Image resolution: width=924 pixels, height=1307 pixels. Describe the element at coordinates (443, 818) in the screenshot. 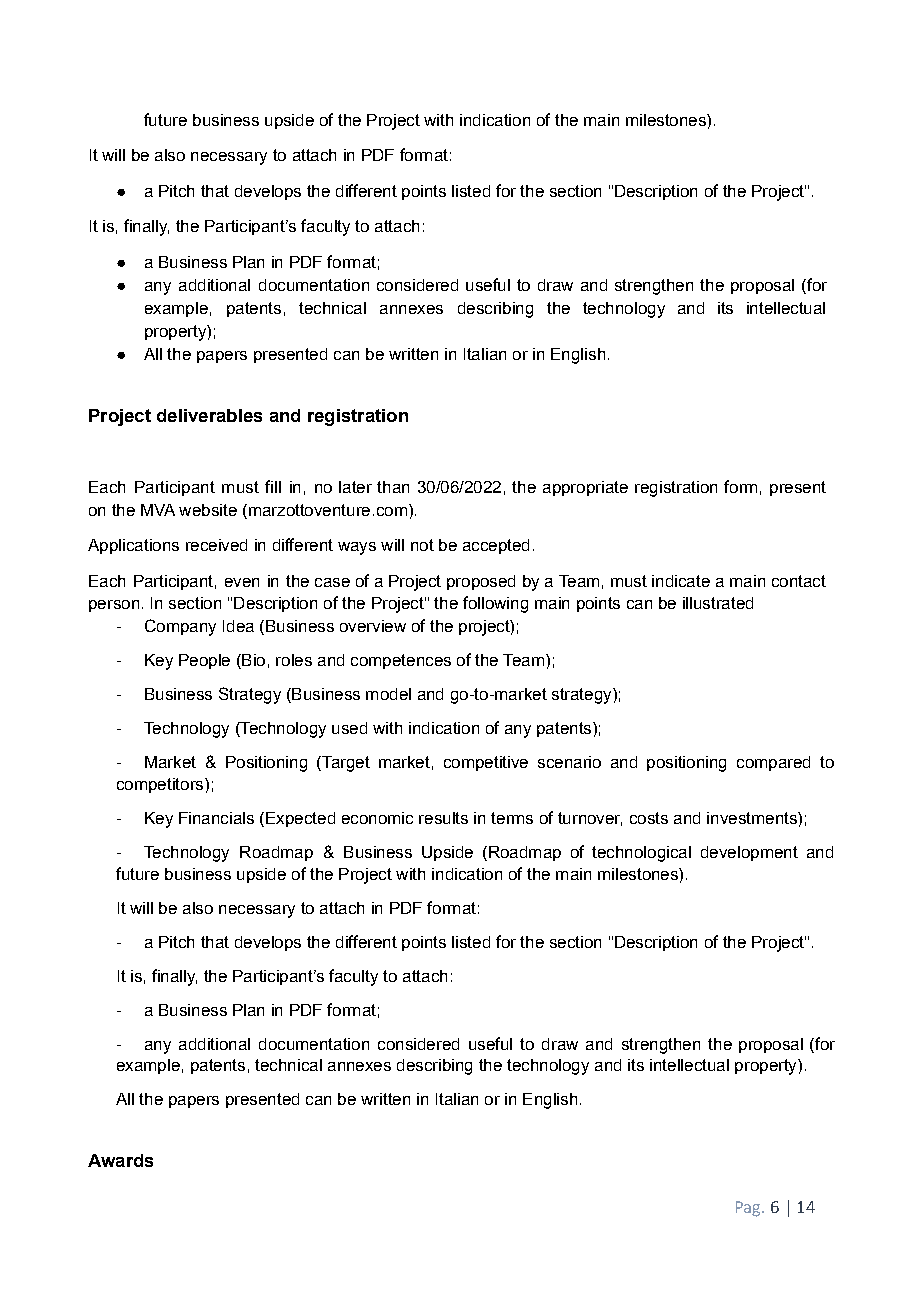

I see `results` at that location.
